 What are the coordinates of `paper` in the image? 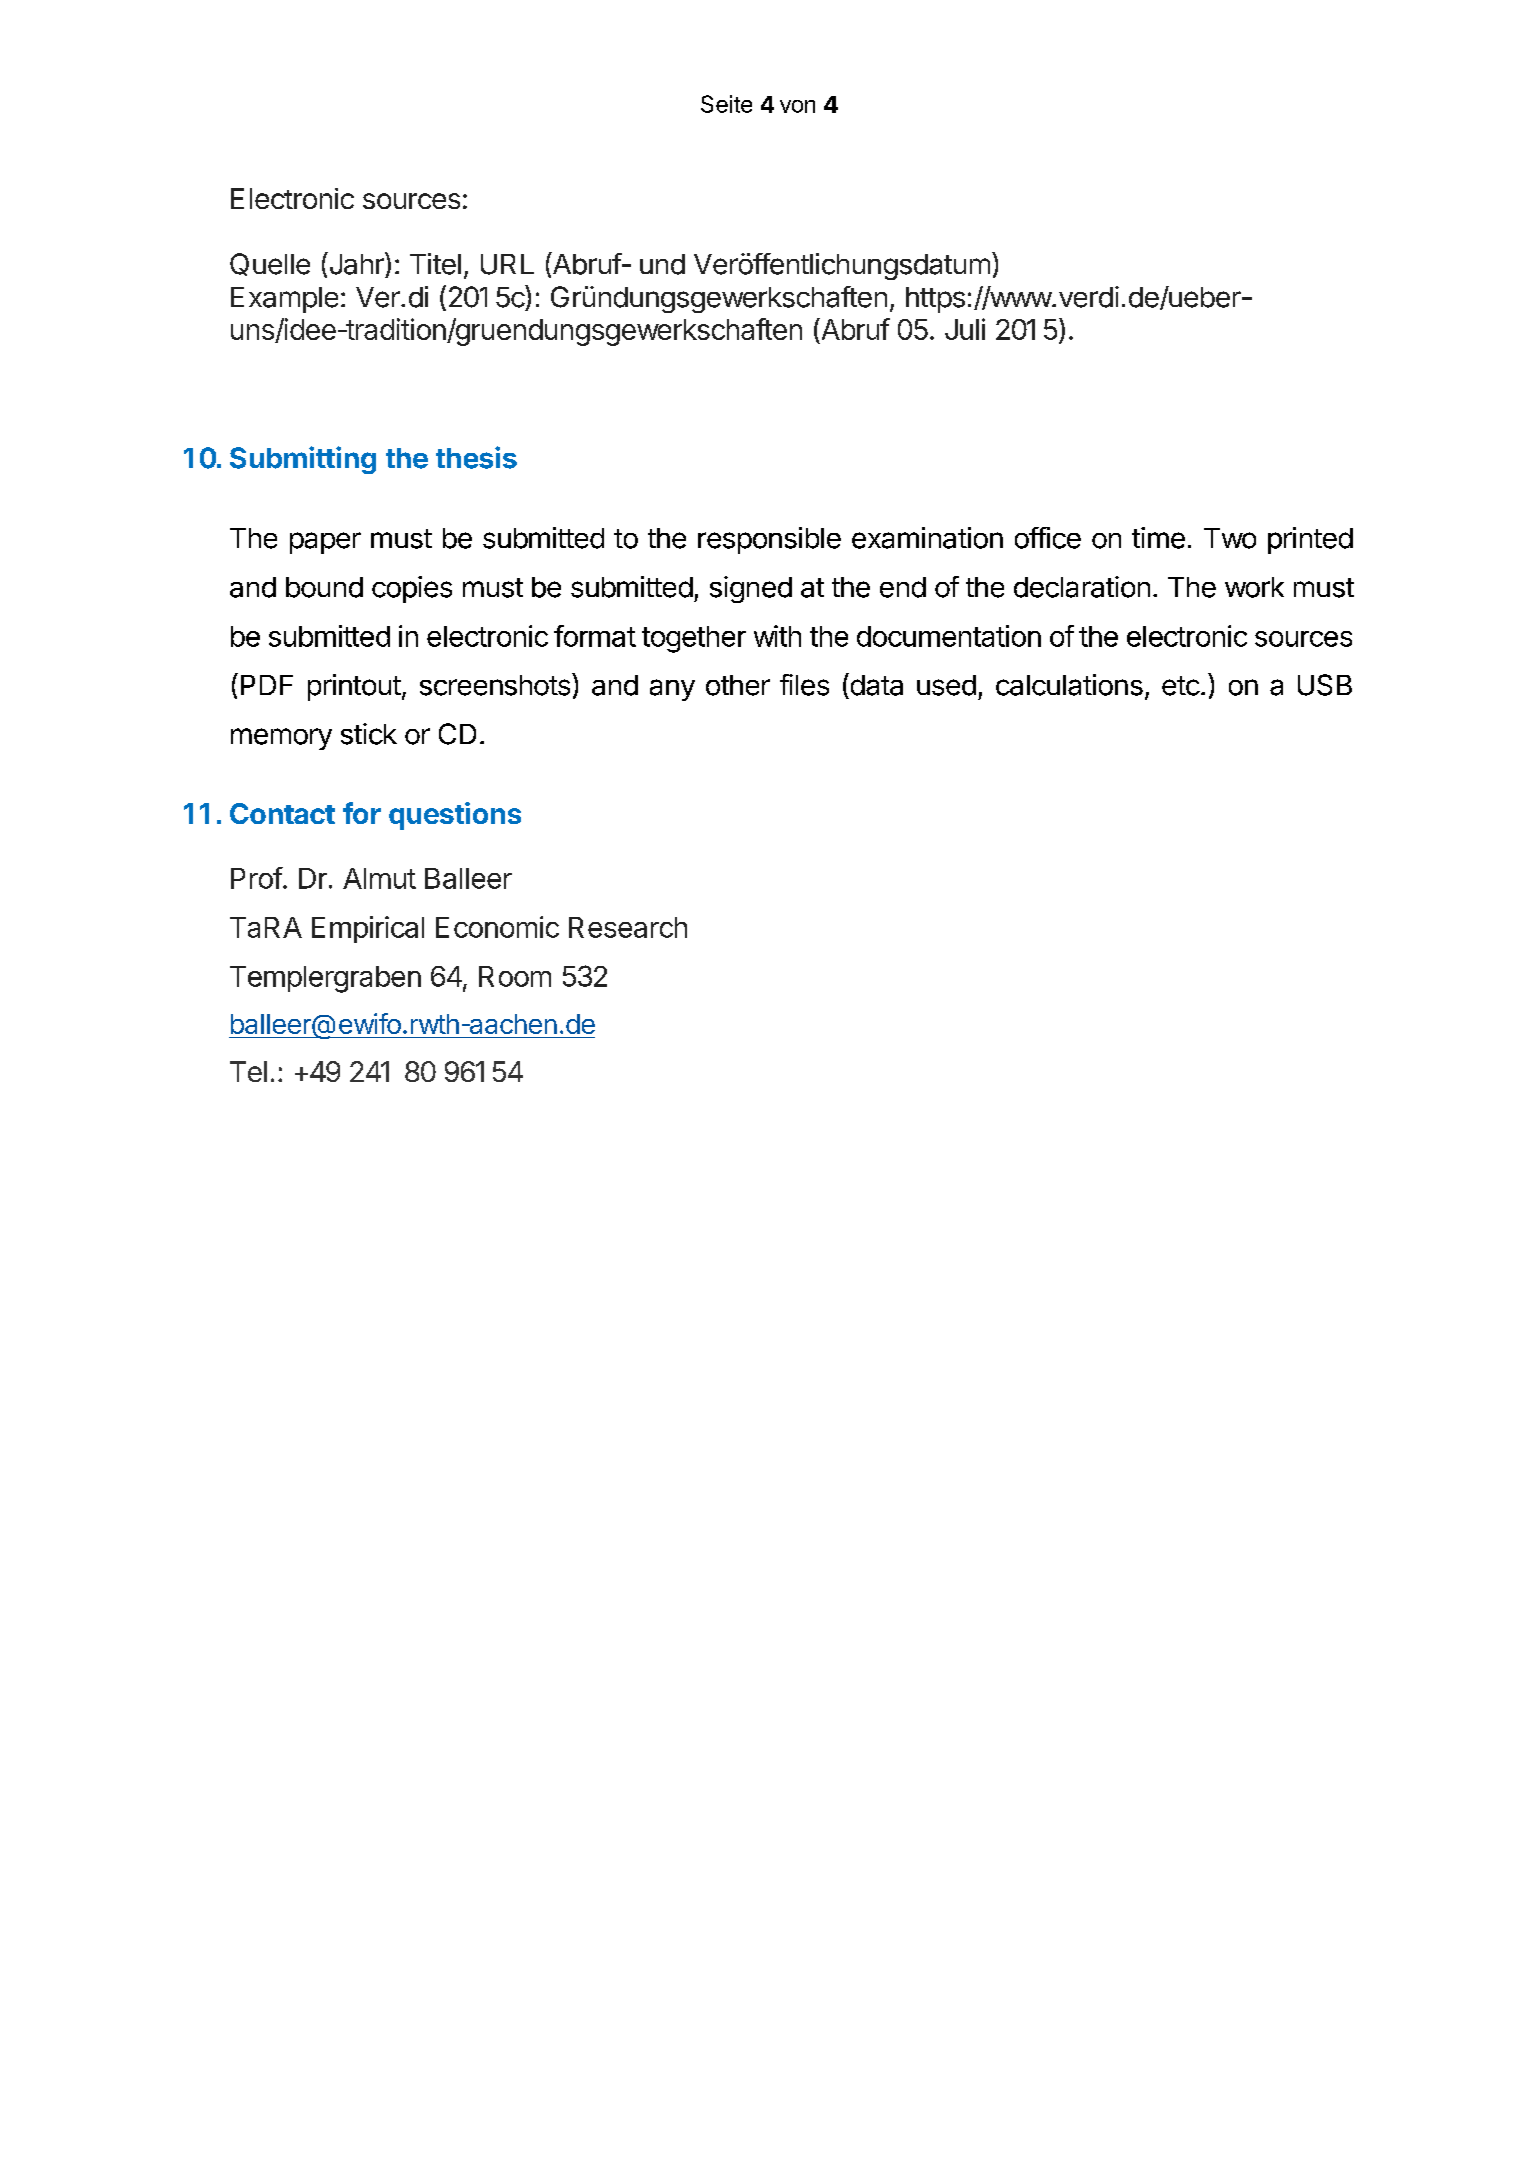 It's located at (325, 543).
